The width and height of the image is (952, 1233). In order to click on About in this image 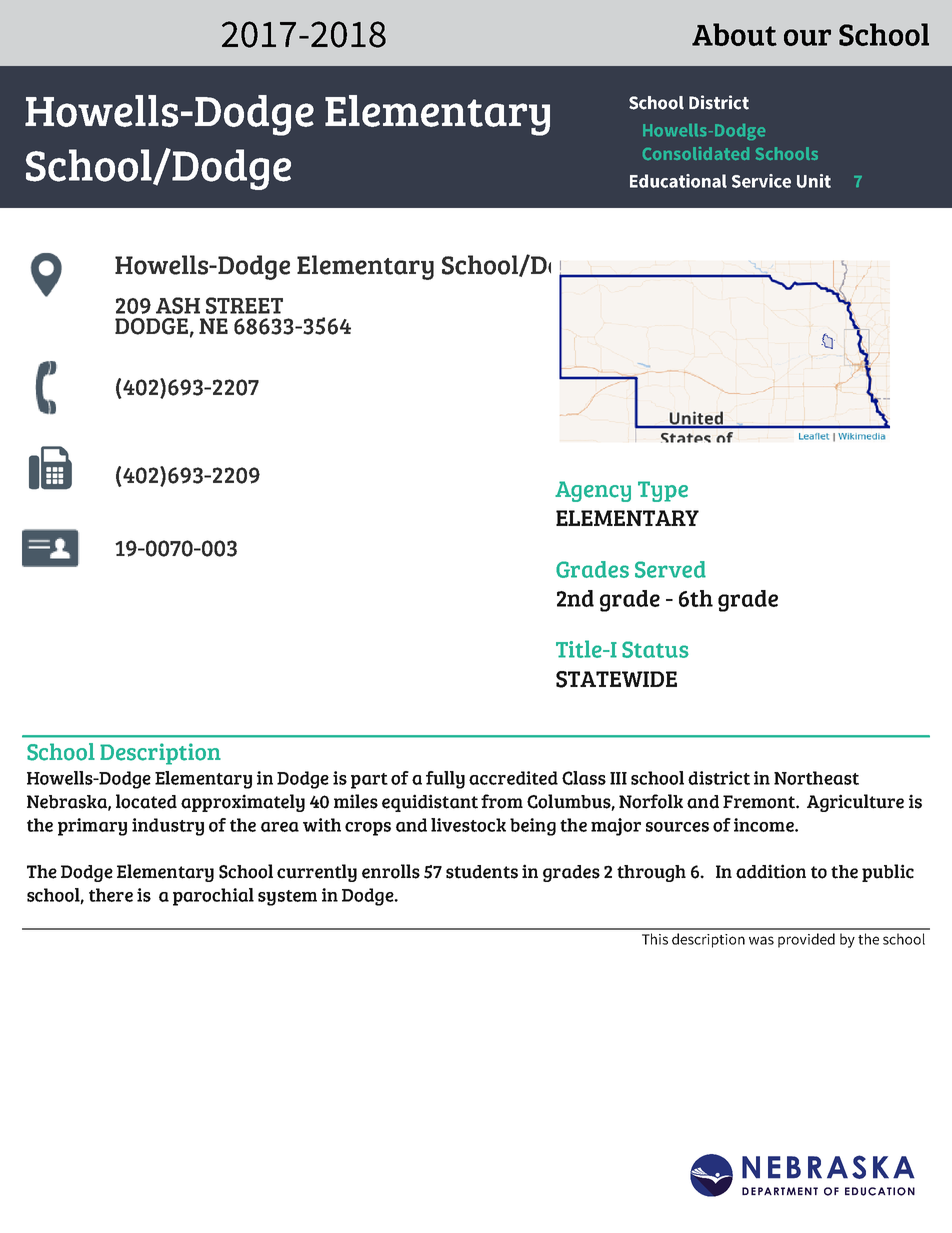, I will do `click(734, 34)`.
